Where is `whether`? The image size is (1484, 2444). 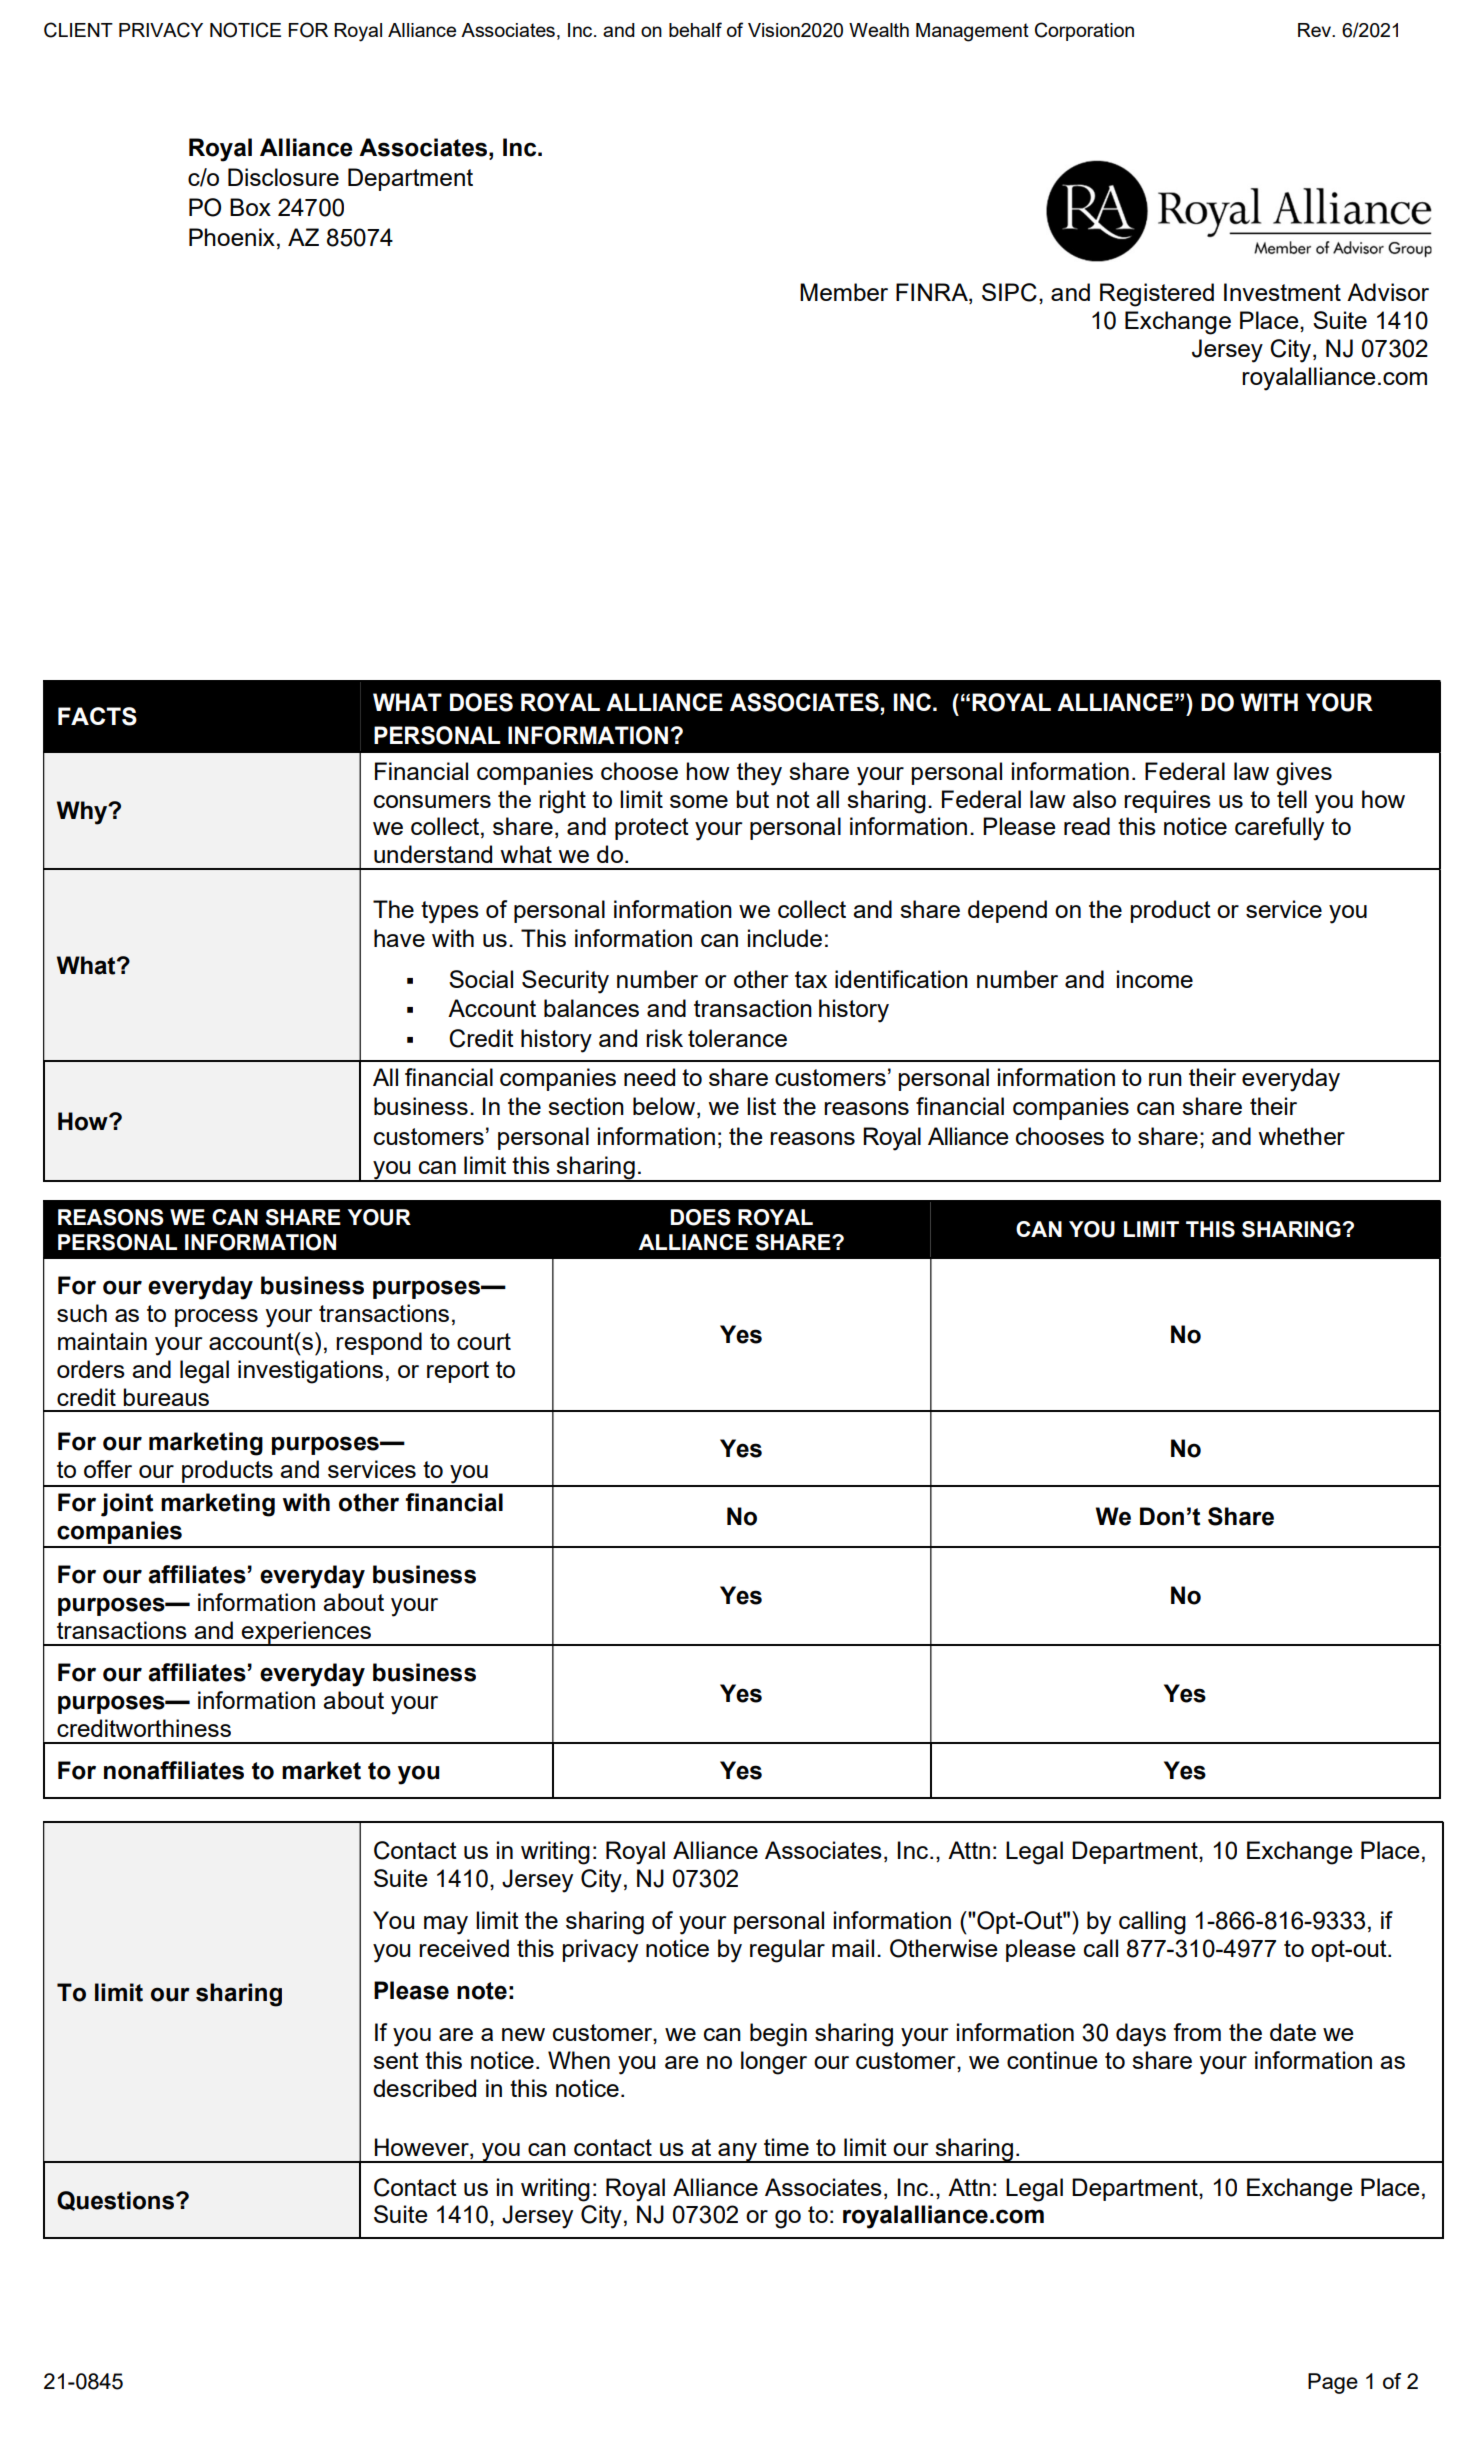 whether is located at coordinates (1301, 1136).
